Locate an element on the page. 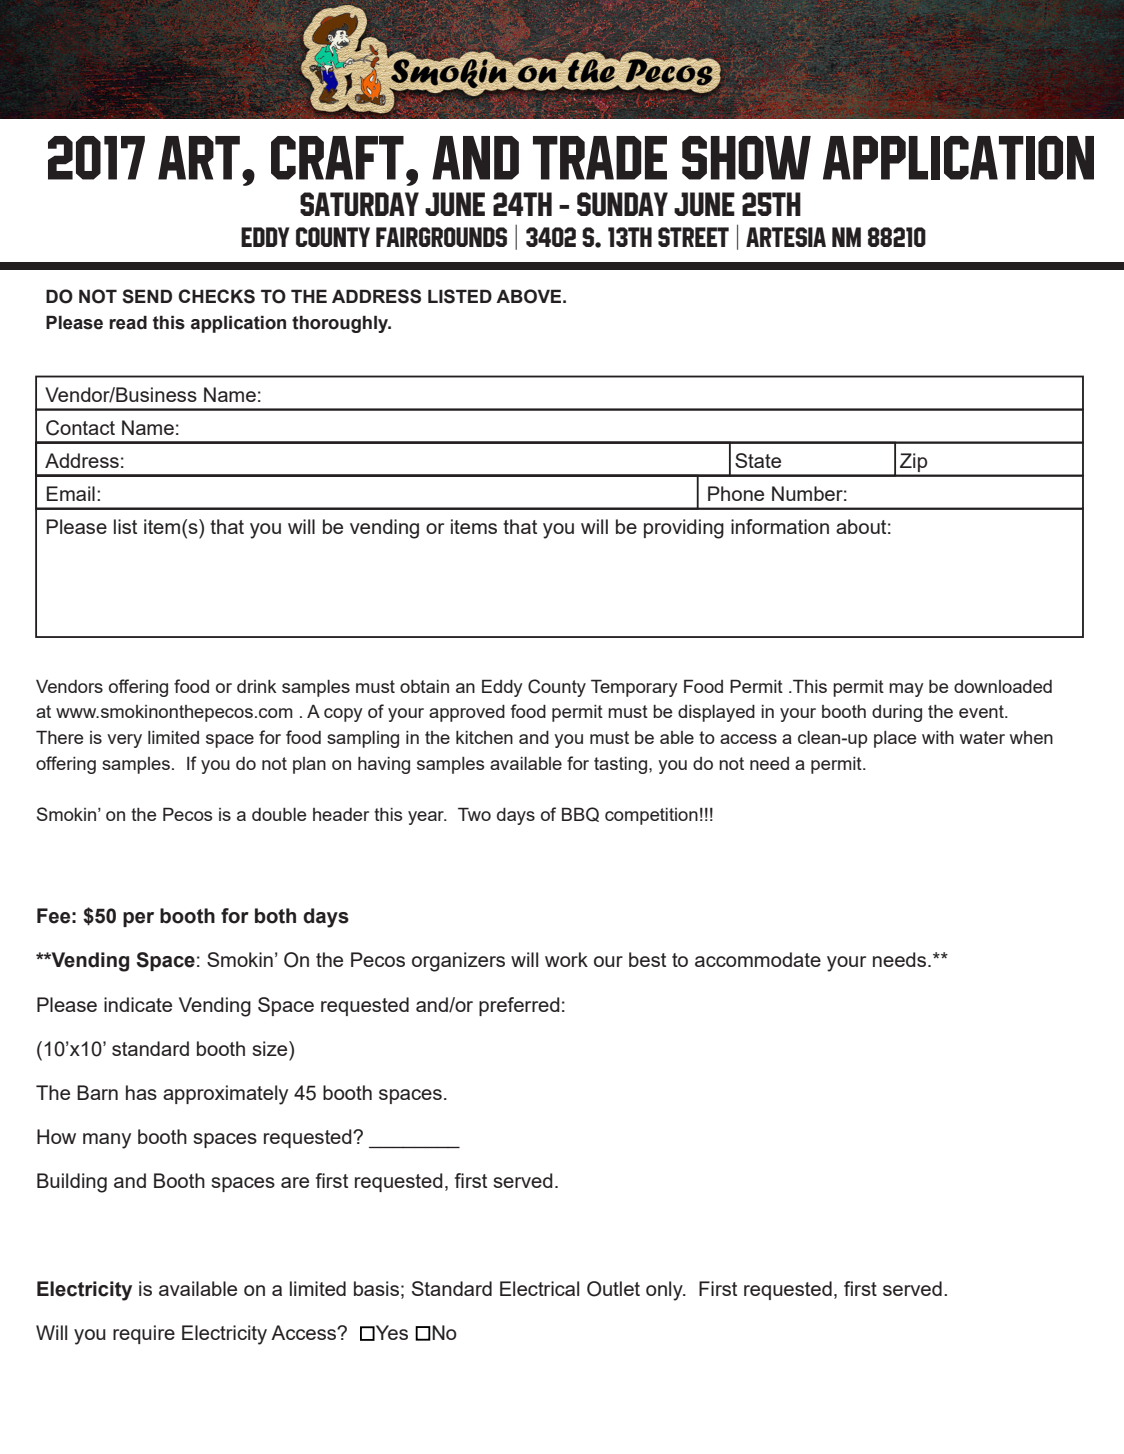  Artesia is located at coordinates (786, 237).
